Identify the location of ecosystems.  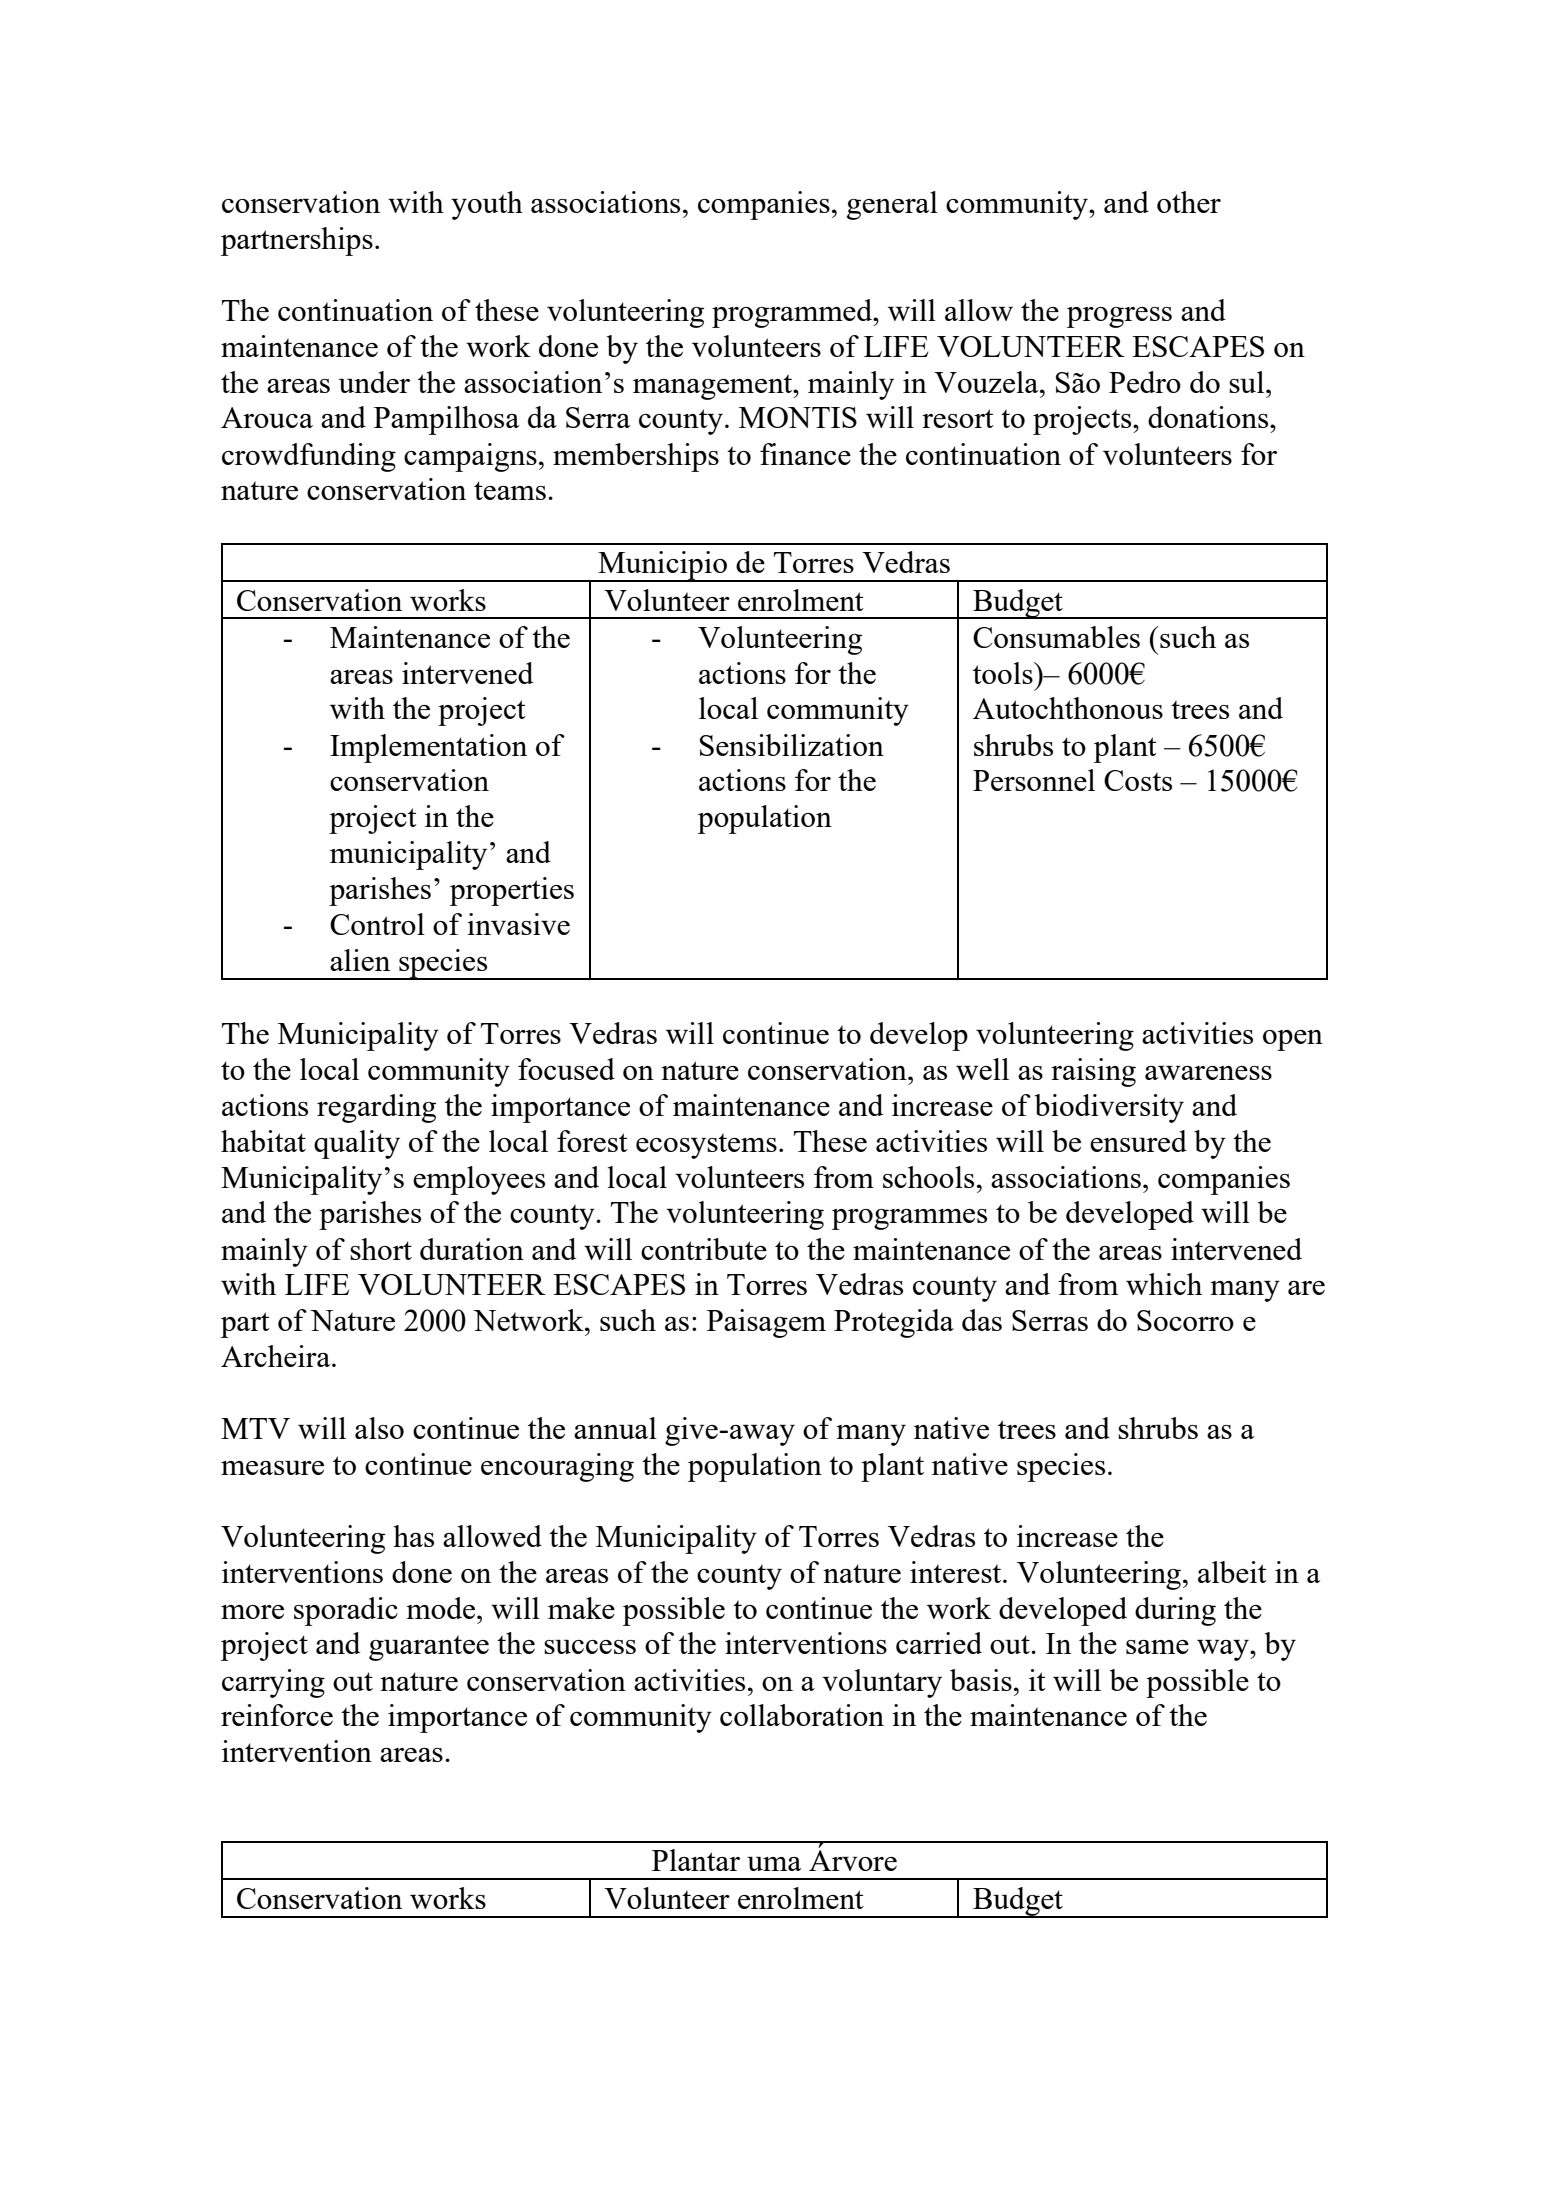
(706, 1146).
